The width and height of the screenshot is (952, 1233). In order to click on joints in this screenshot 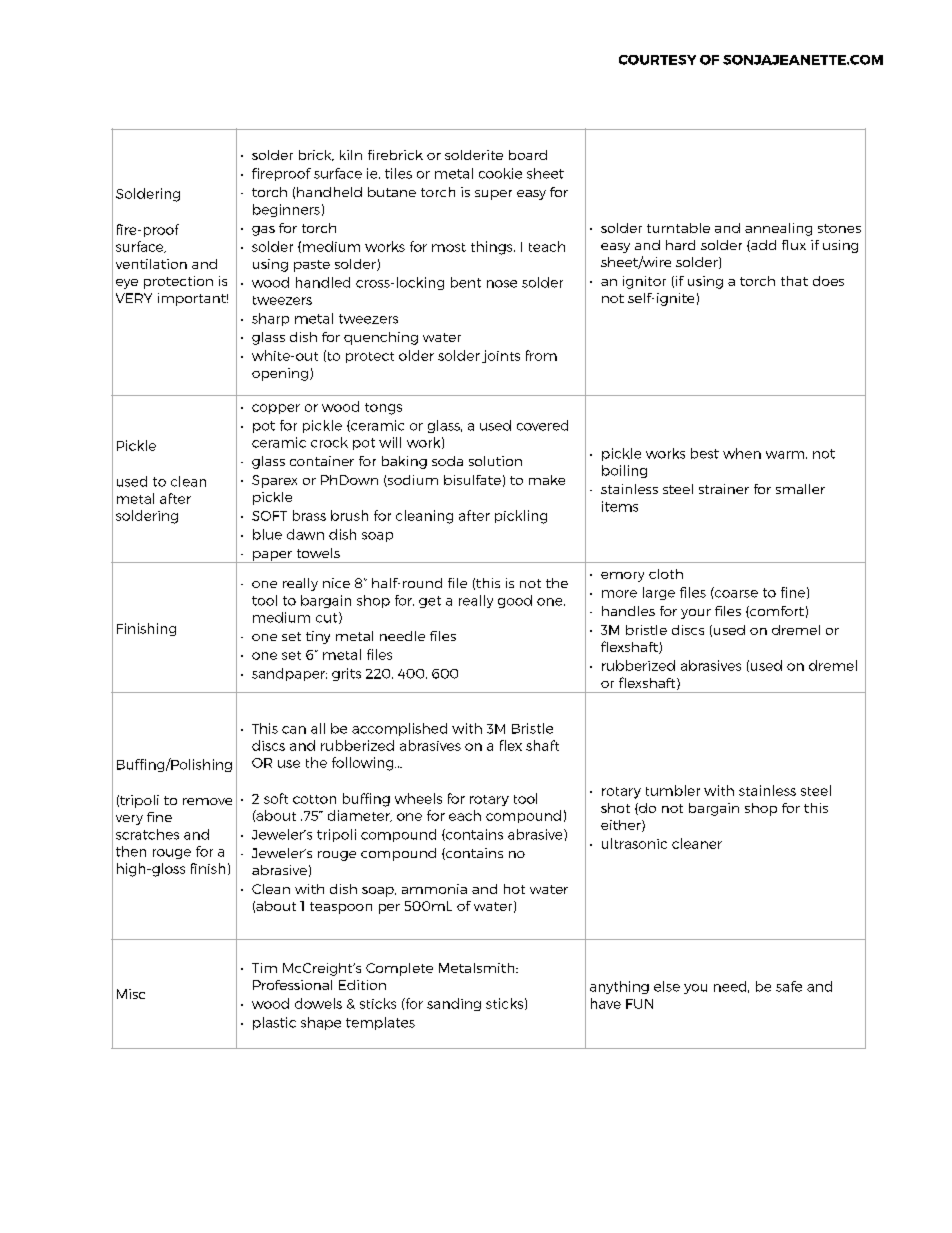, I will do `click(501, 356)`.
